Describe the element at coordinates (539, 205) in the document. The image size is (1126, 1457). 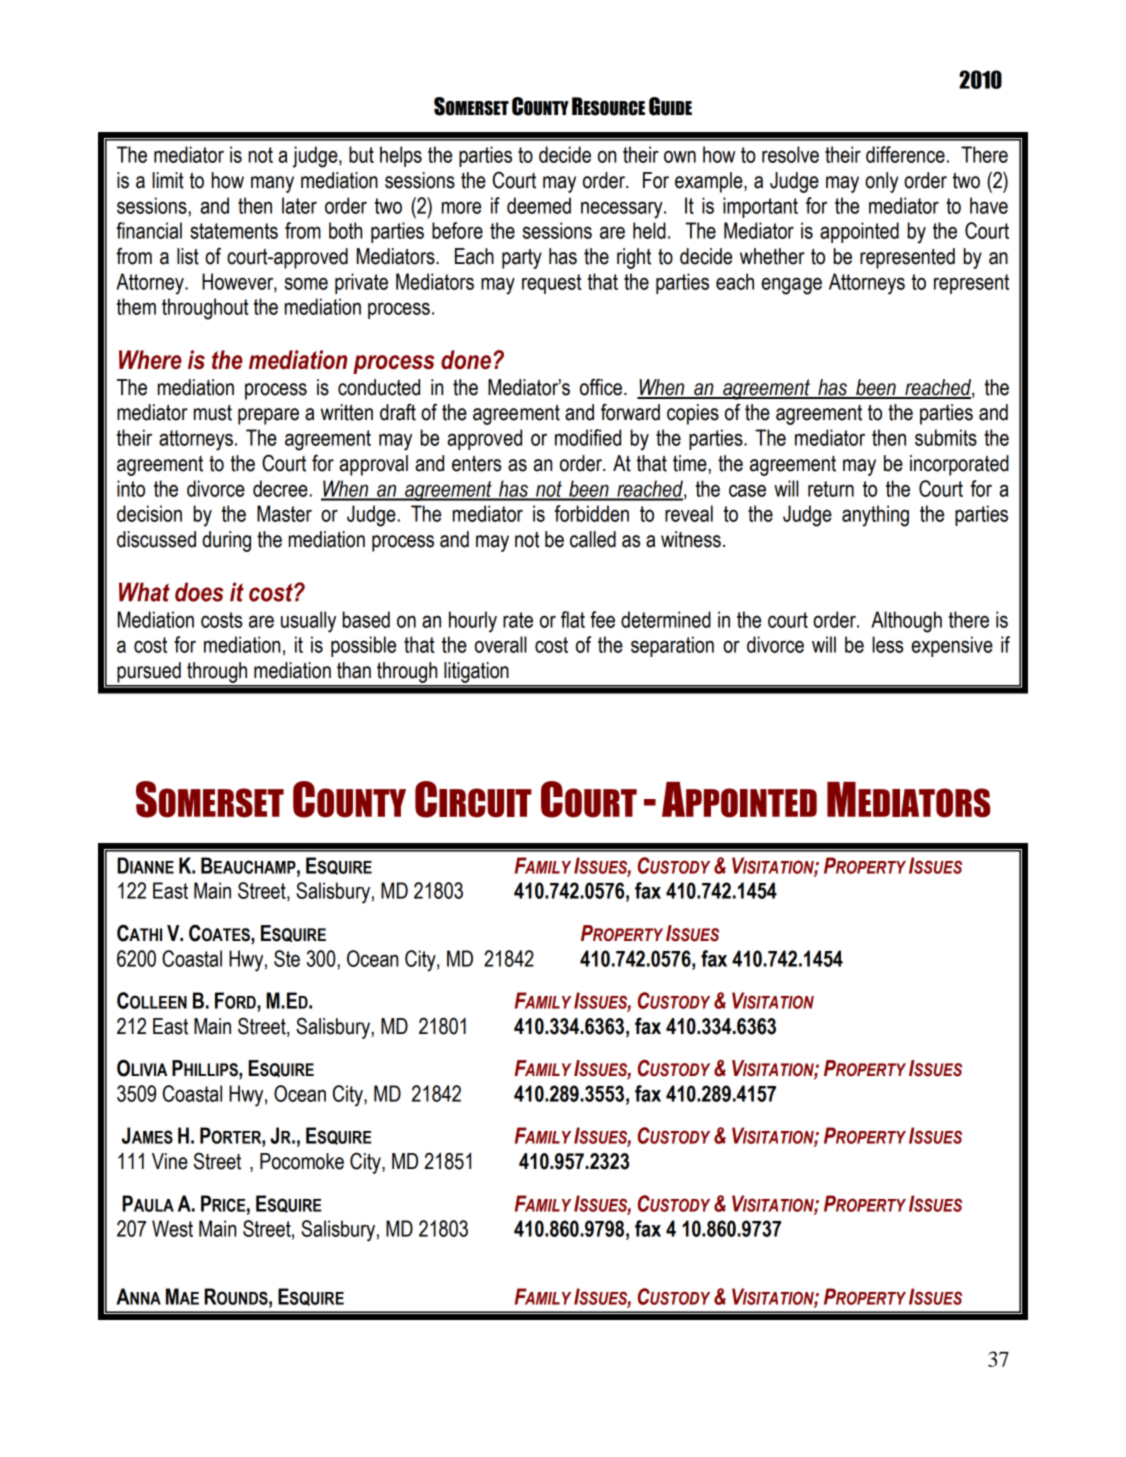
I see `deemed` at that location.
